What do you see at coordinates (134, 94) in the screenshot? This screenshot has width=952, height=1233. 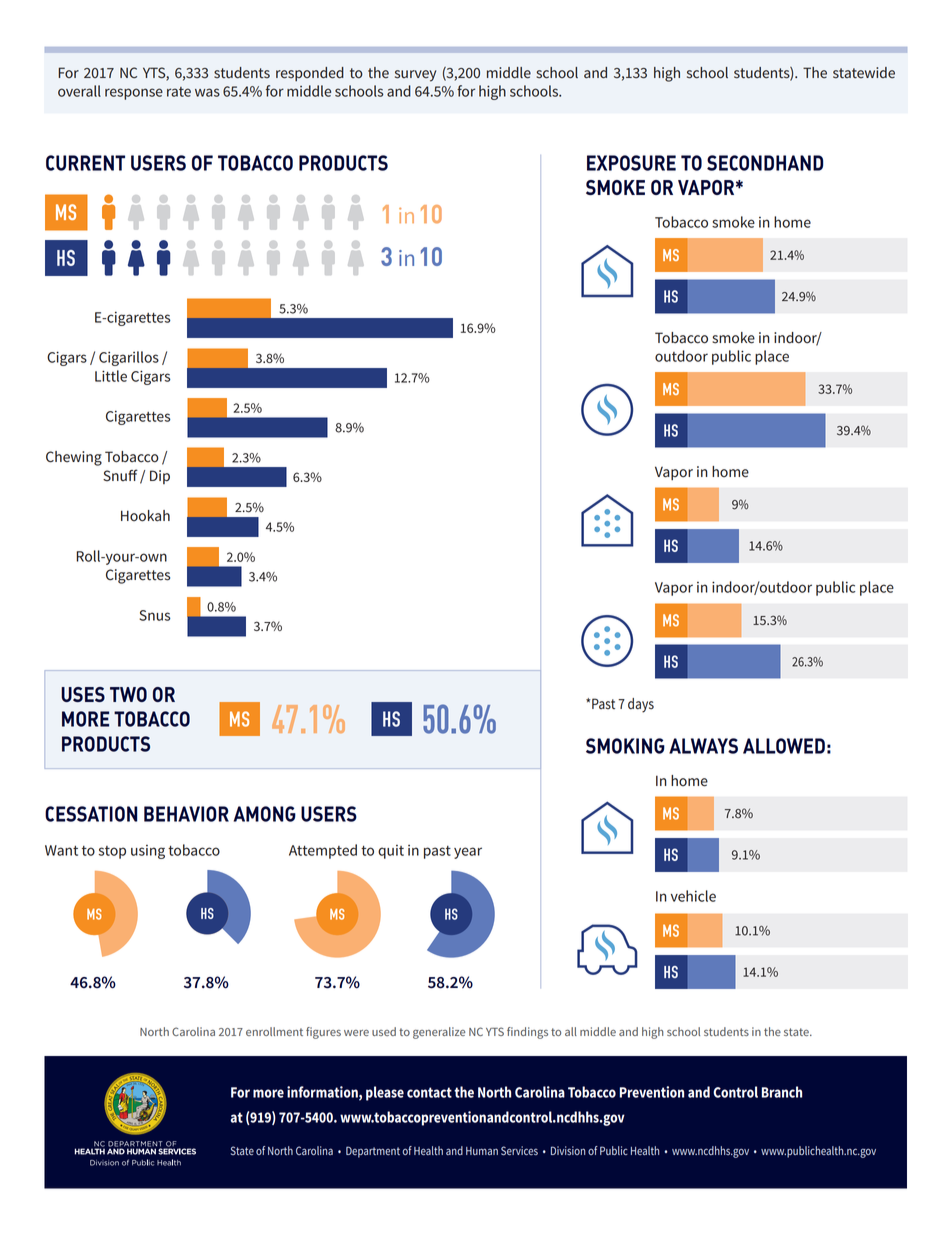 I see `response` at bounding box center [134, 94].
